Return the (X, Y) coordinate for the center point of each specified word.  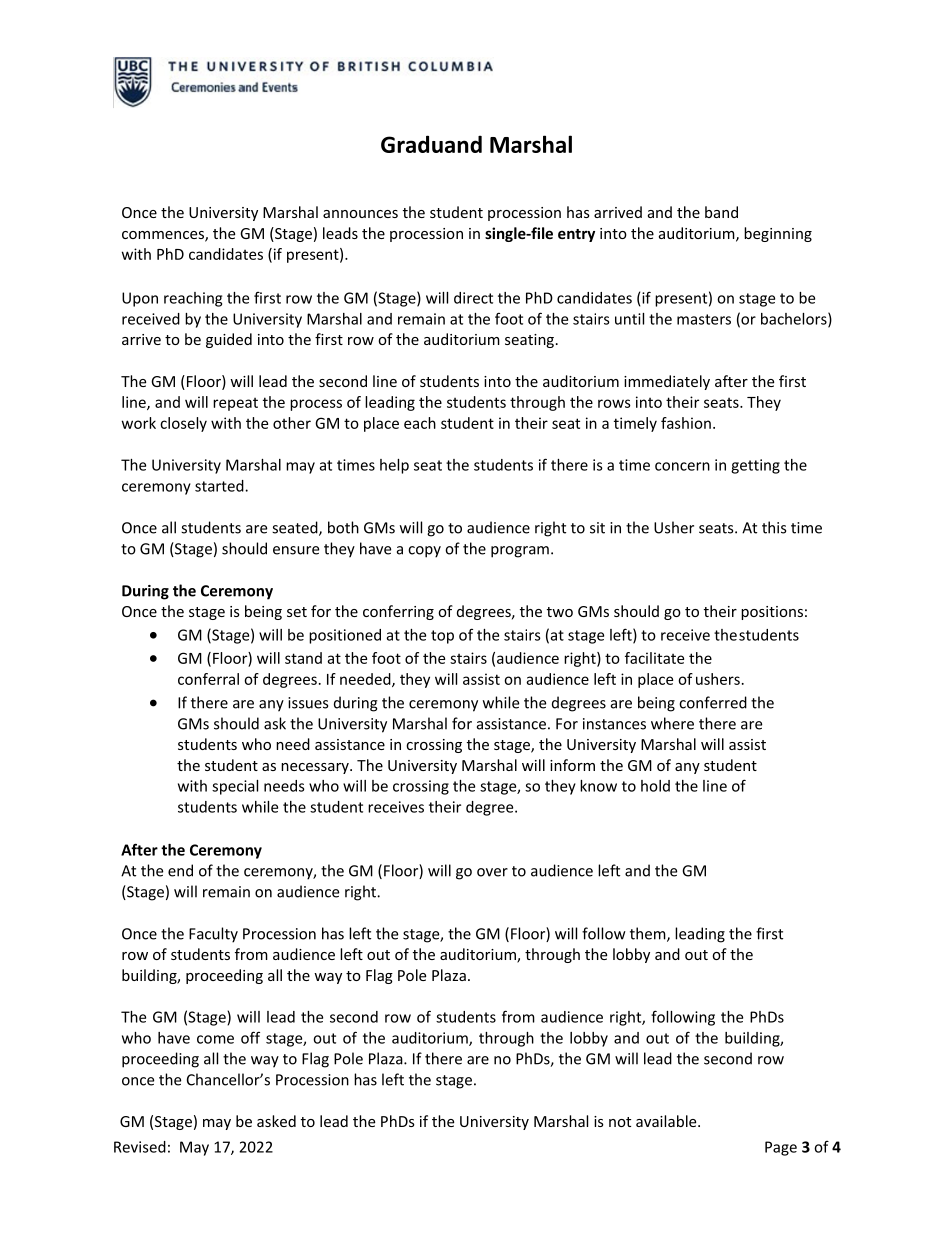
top (442, 637)
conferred (713, 702)
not (620, 1122)
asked (276, 1121)
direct (473, 298)
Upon (140, 299)
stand (303, 658)
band (721, 212)
